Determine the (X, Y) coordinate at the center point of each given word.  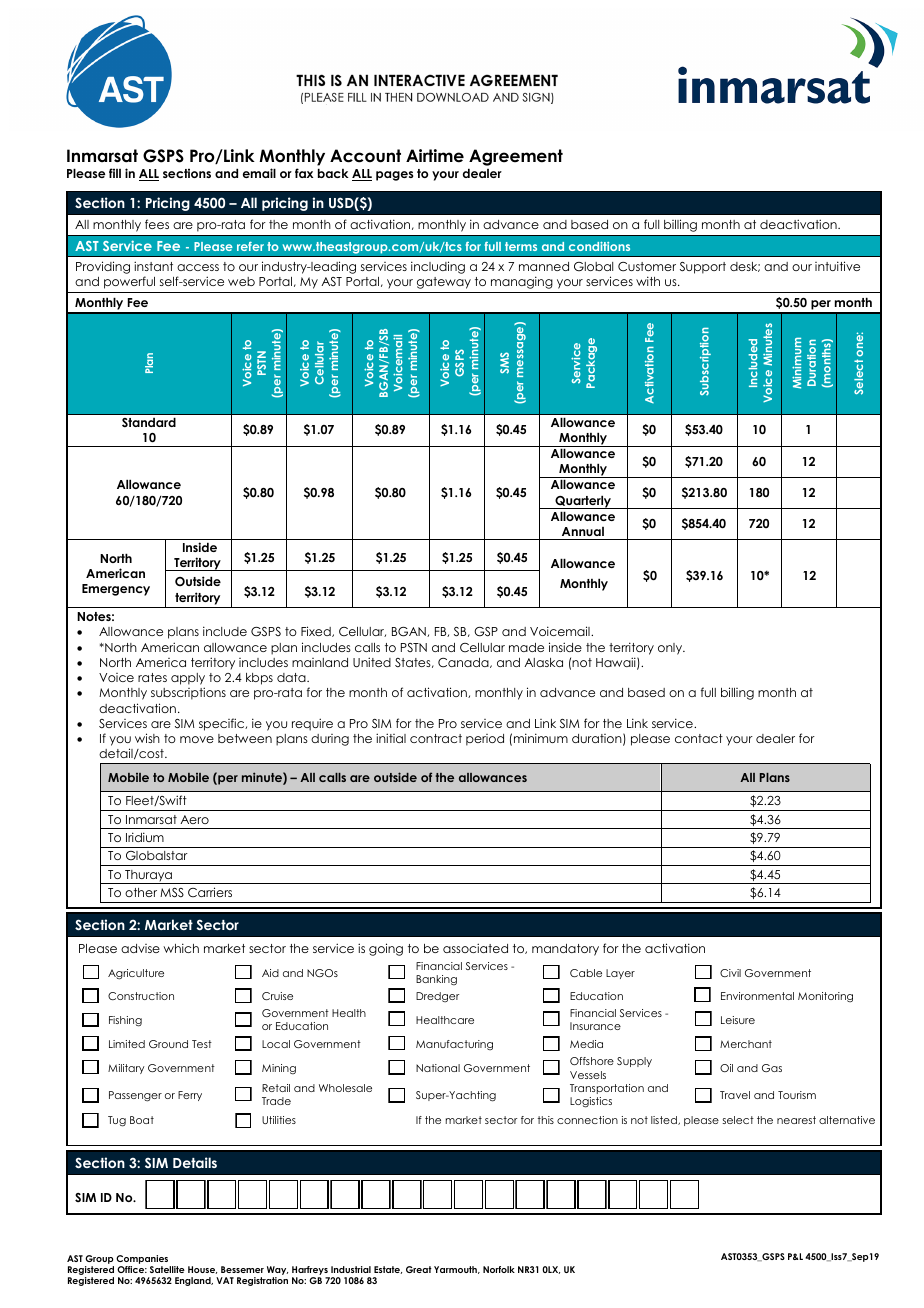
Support (703, 268)
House (202, 1270)
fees (157, 224)
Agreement (516, 157)
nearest (796, 1120)
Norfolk (499, 1269)
